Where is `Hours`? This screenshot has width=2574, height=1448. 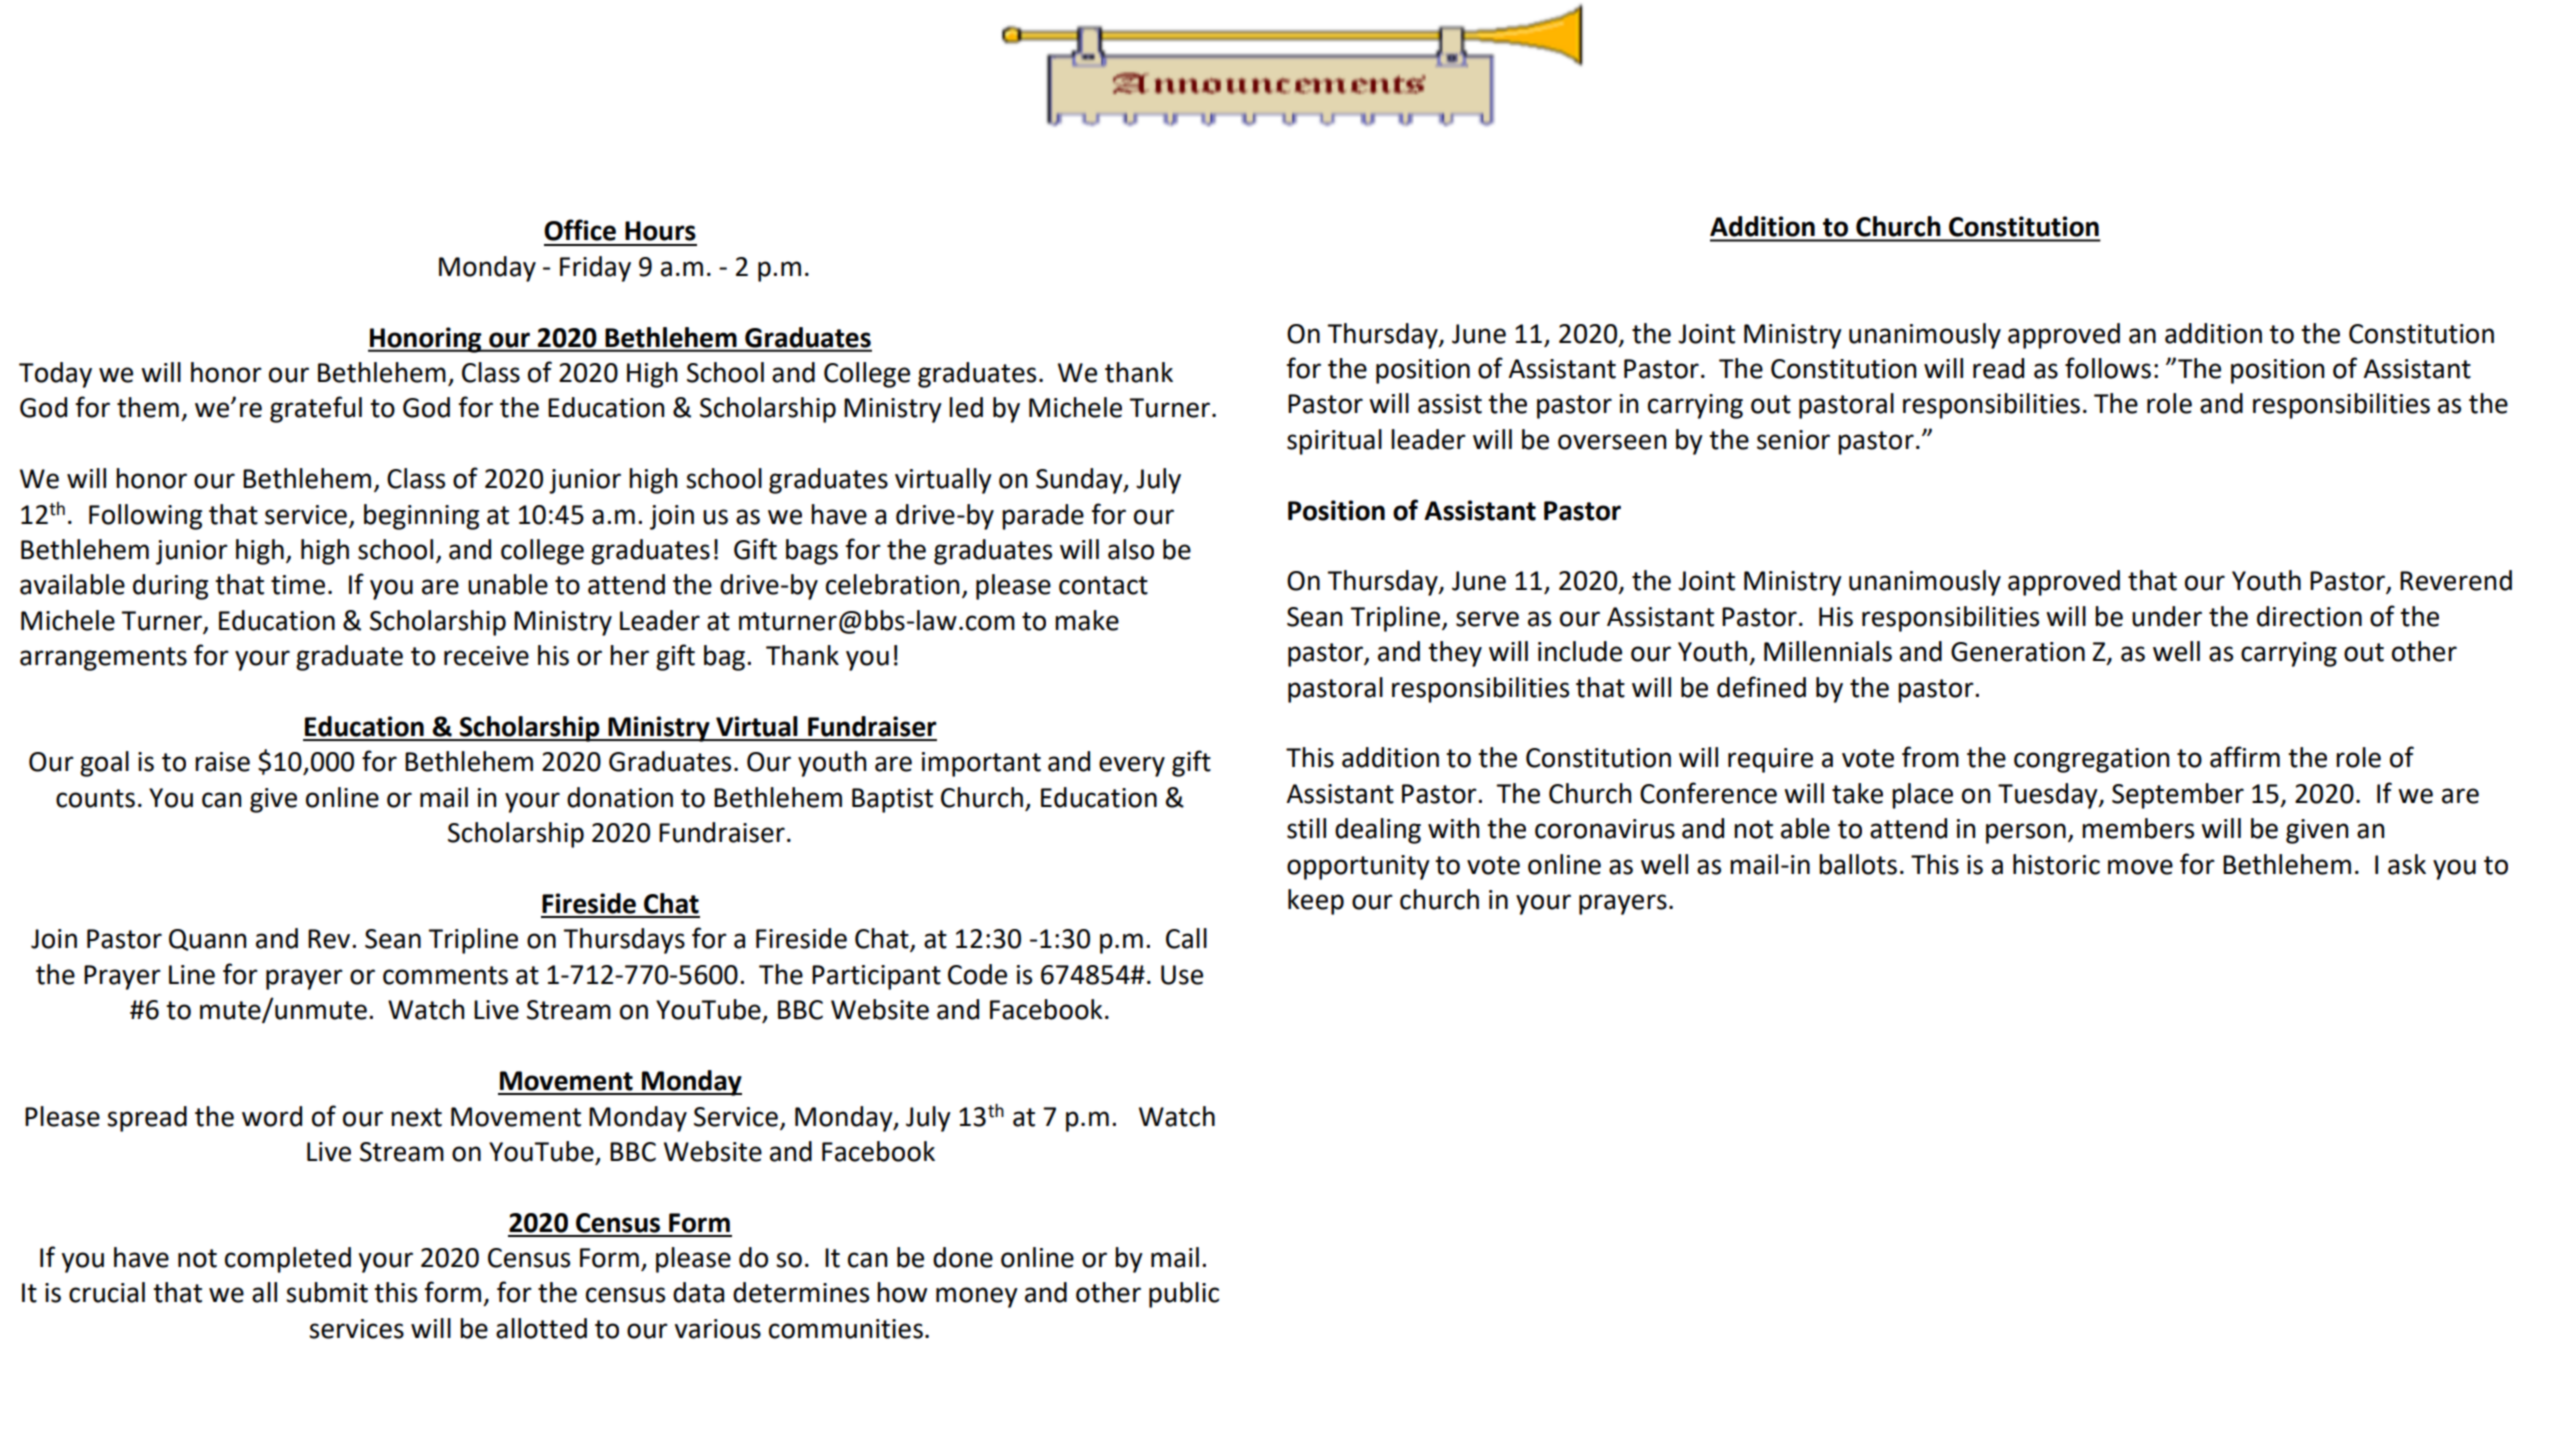 Hours is located at coordinates (660, 231).
